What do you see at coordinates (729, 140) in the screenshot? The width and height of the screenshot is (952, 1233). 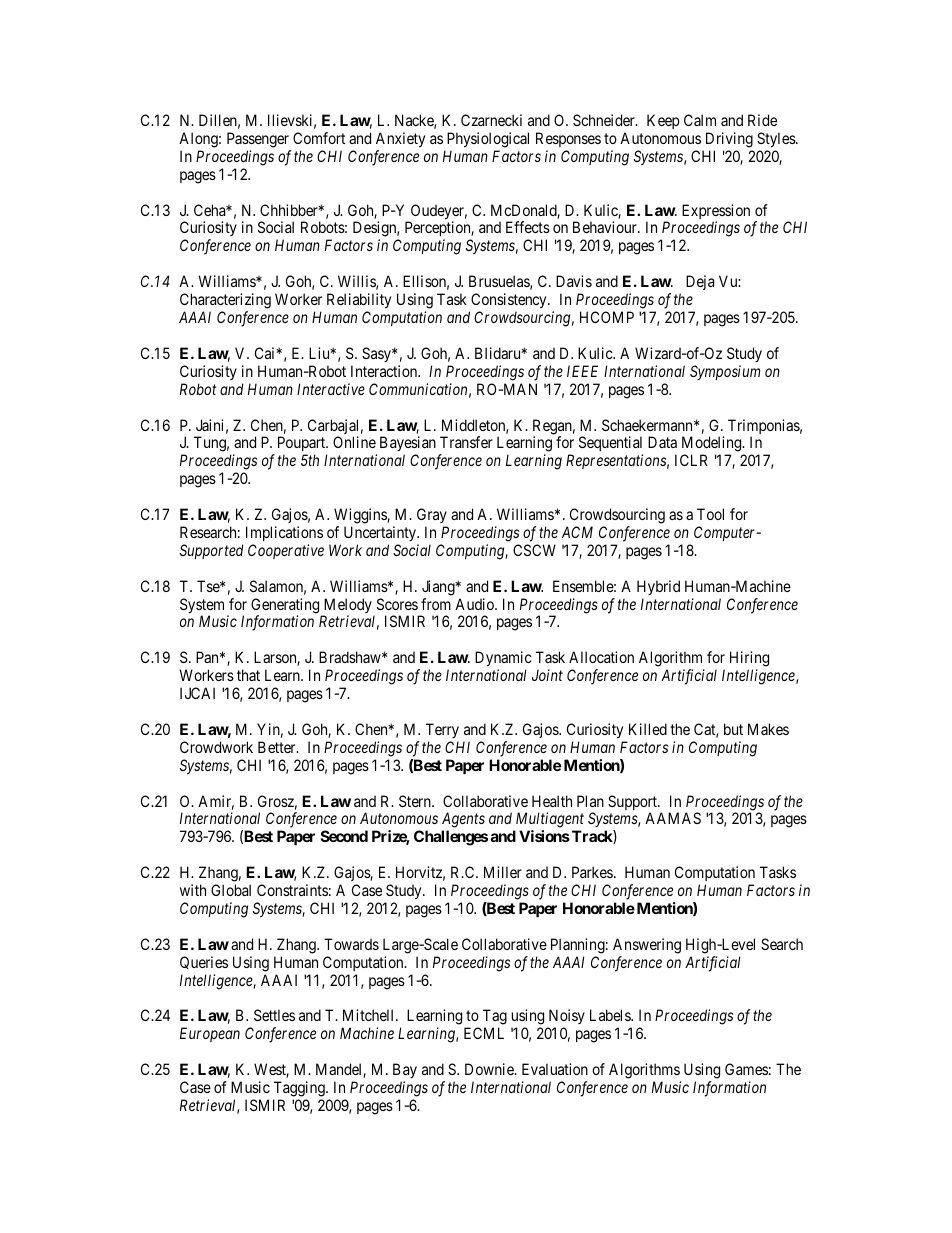 I see `Driving` at bounding box center [729, 140].
